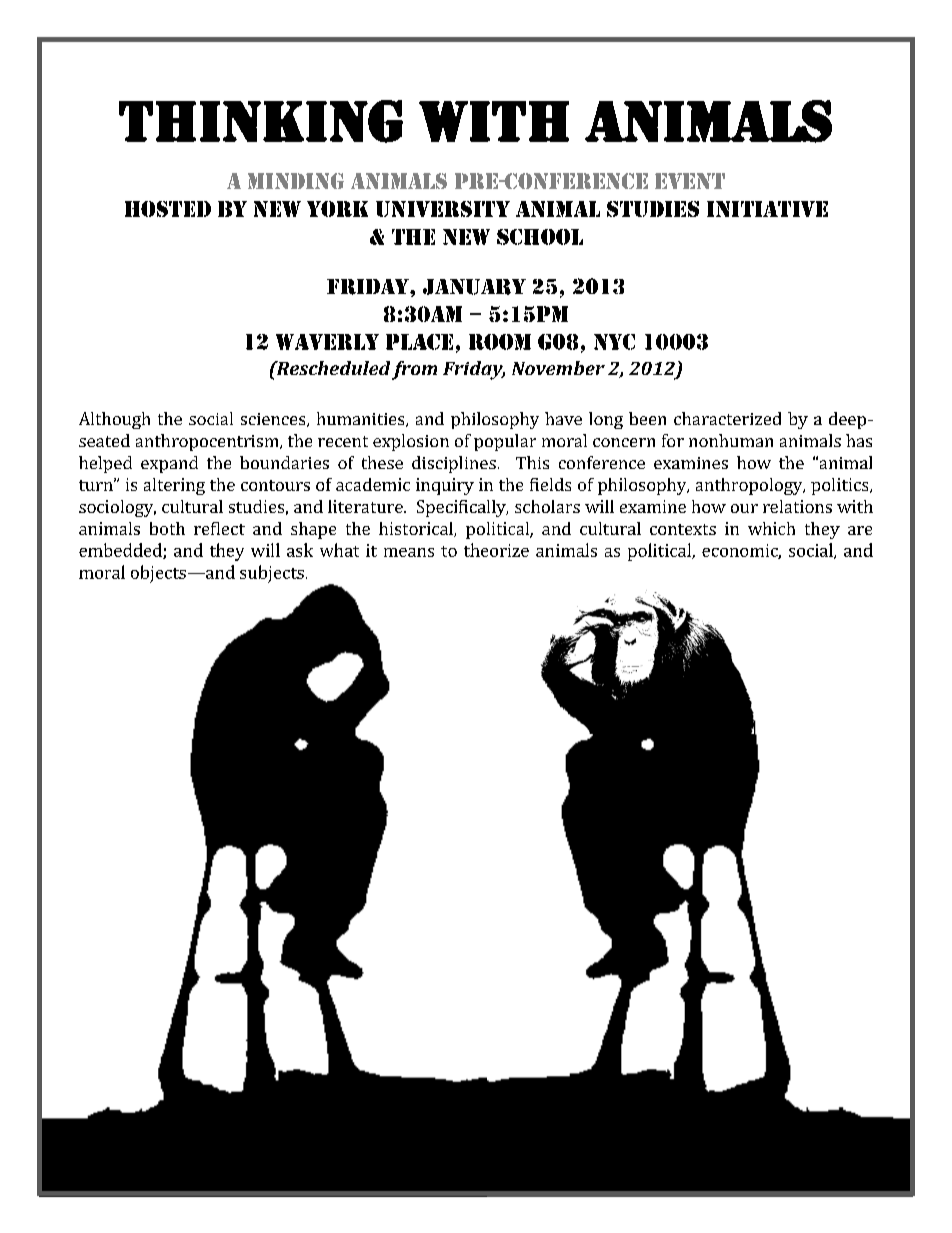 This screenshot has height=1233, width=952. Describe the element at coordinates (540, 237) in the screenshot. I see `School` at that location.
